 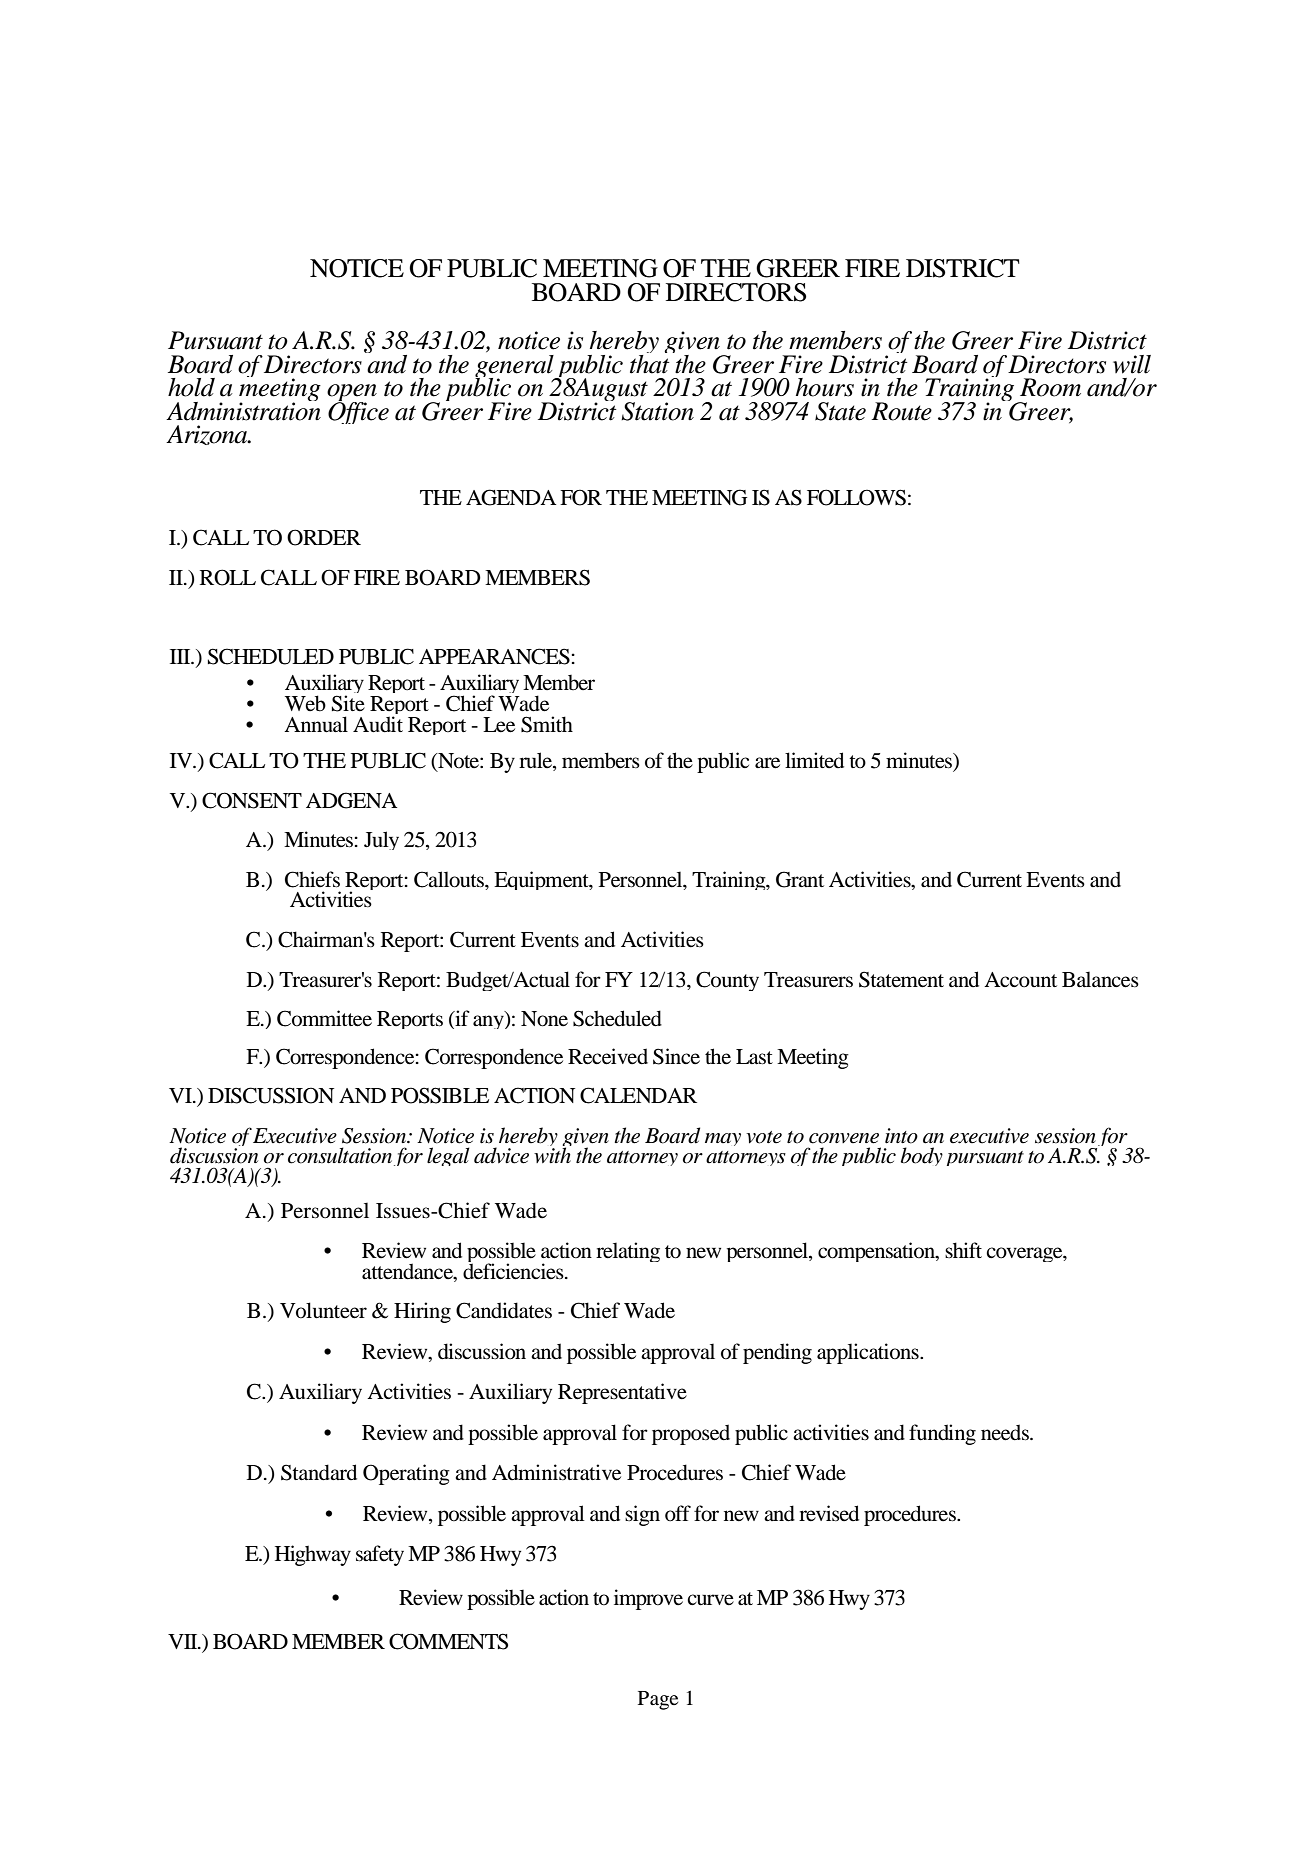 What do you see at coordinates (1006, 1432) in the screenshot?
I see `needs` at bounding box center [1006, 1432].
